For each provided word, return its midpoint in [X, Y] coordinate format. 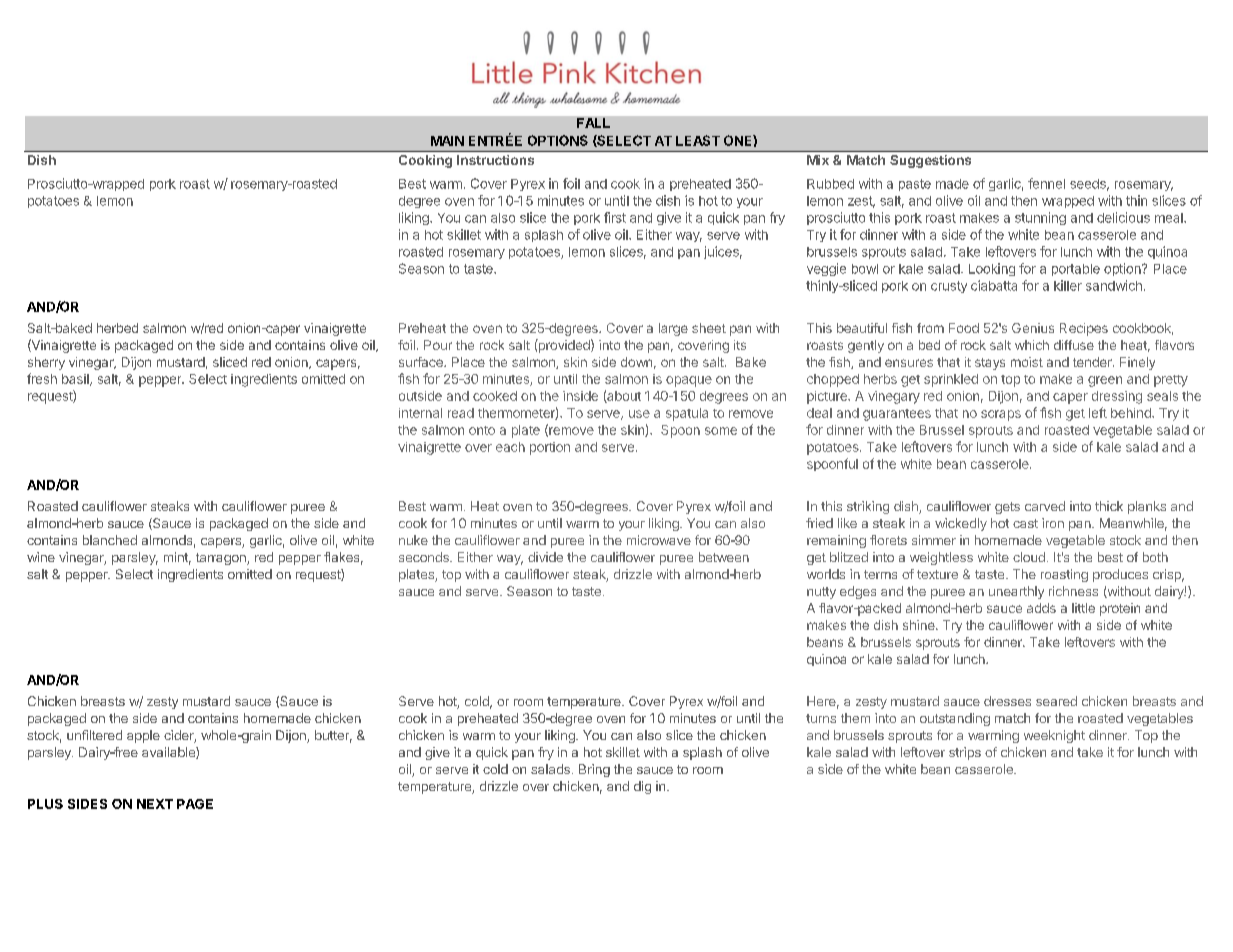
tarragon [222, 559]
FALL [593, 123]
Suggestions [930, 161]
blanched [110, 540]
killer [1068, 285]
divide [545, 557]
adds [1041, 608]
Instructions [495, 160]
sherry [46, 363]
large [673, 329]
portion [550, 448]
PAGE [195, 804]
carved [1045, 506]
